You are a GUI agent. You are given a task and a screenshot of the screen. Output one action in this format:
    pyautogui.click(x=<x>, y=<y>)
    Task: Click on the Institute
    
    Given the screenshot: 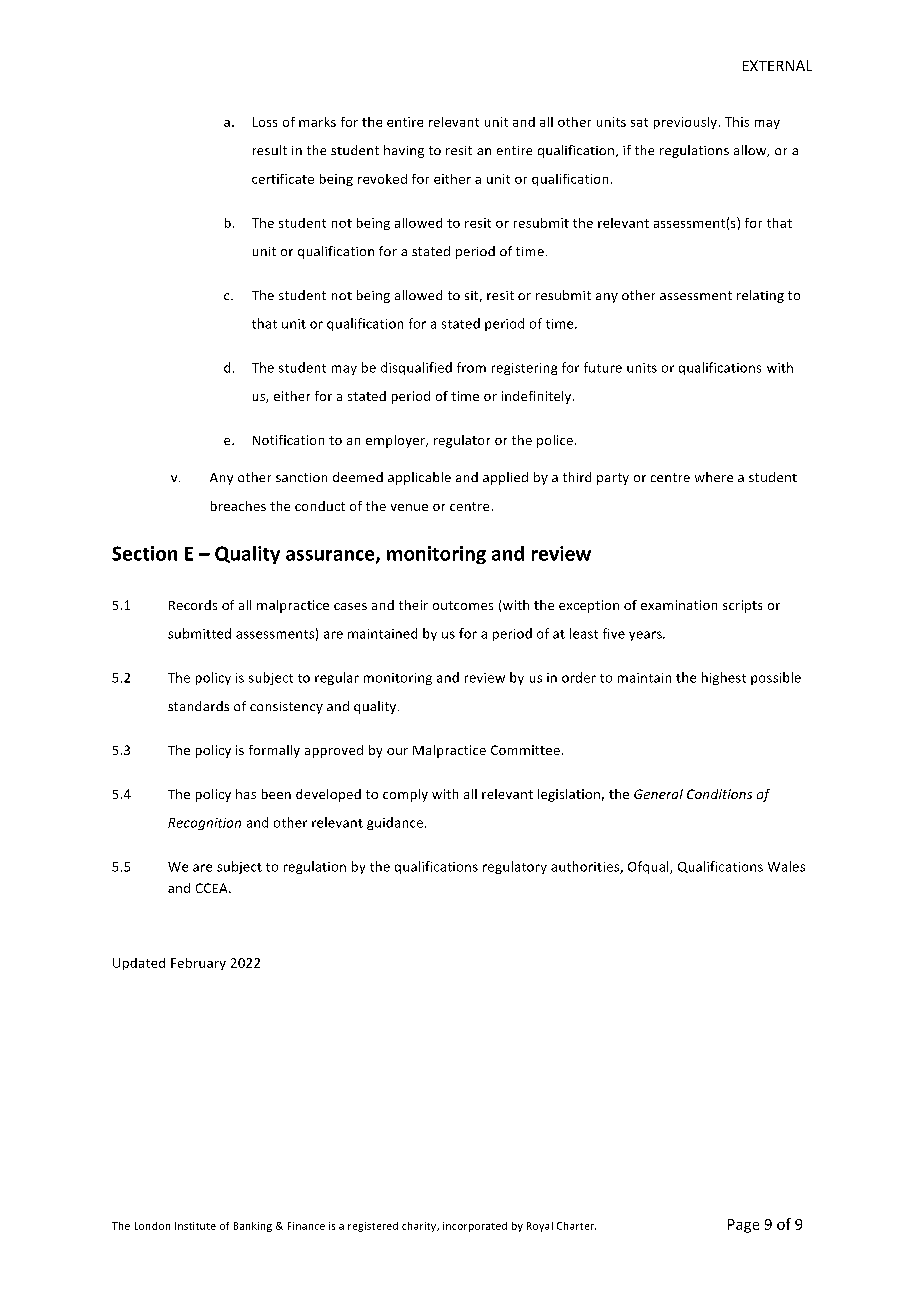 What is the action you would take?
    pyautogui.click(x=195, y=1226)
